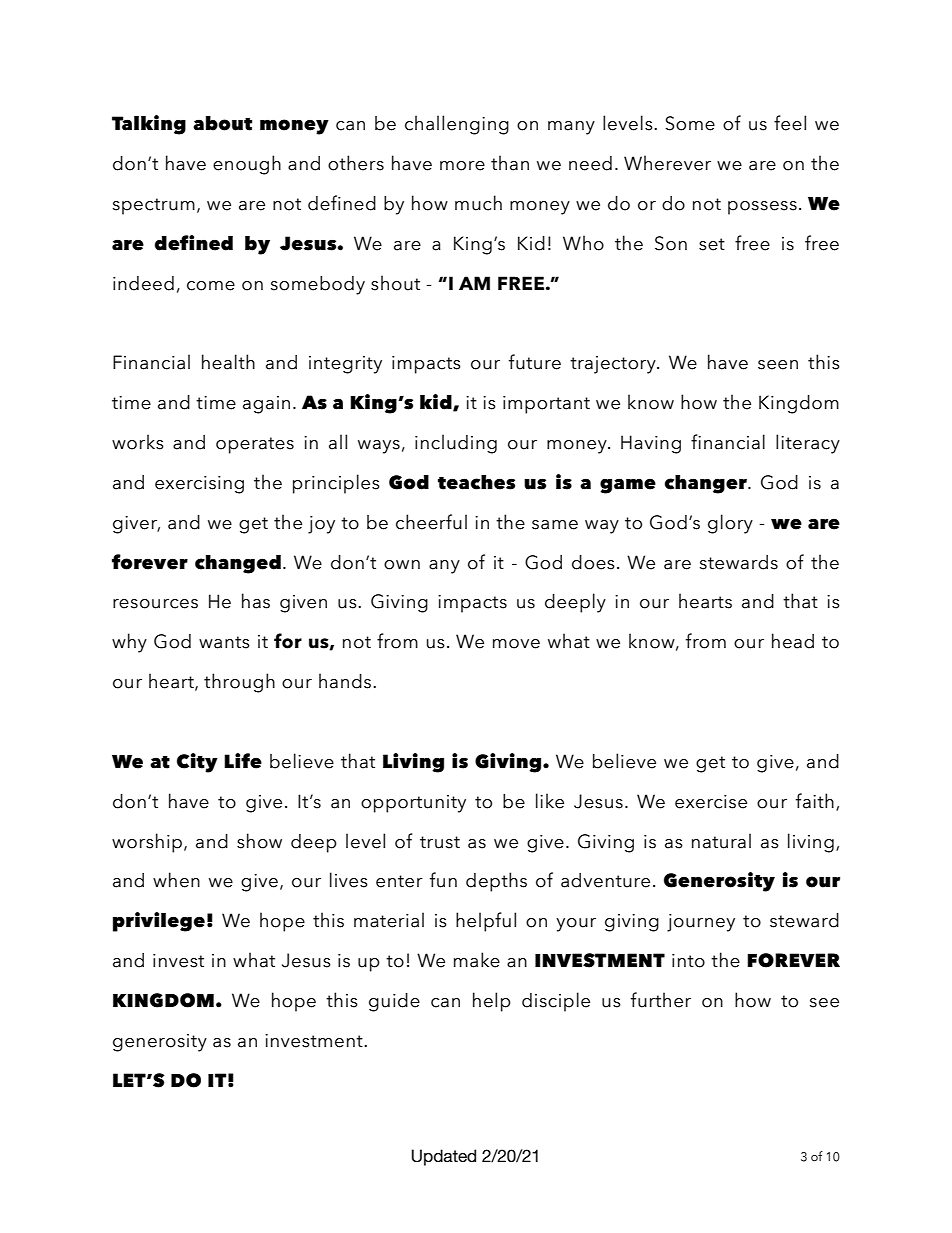 This document has width=952, height=1233. I want to click on Wherever, so click(667, 163).
